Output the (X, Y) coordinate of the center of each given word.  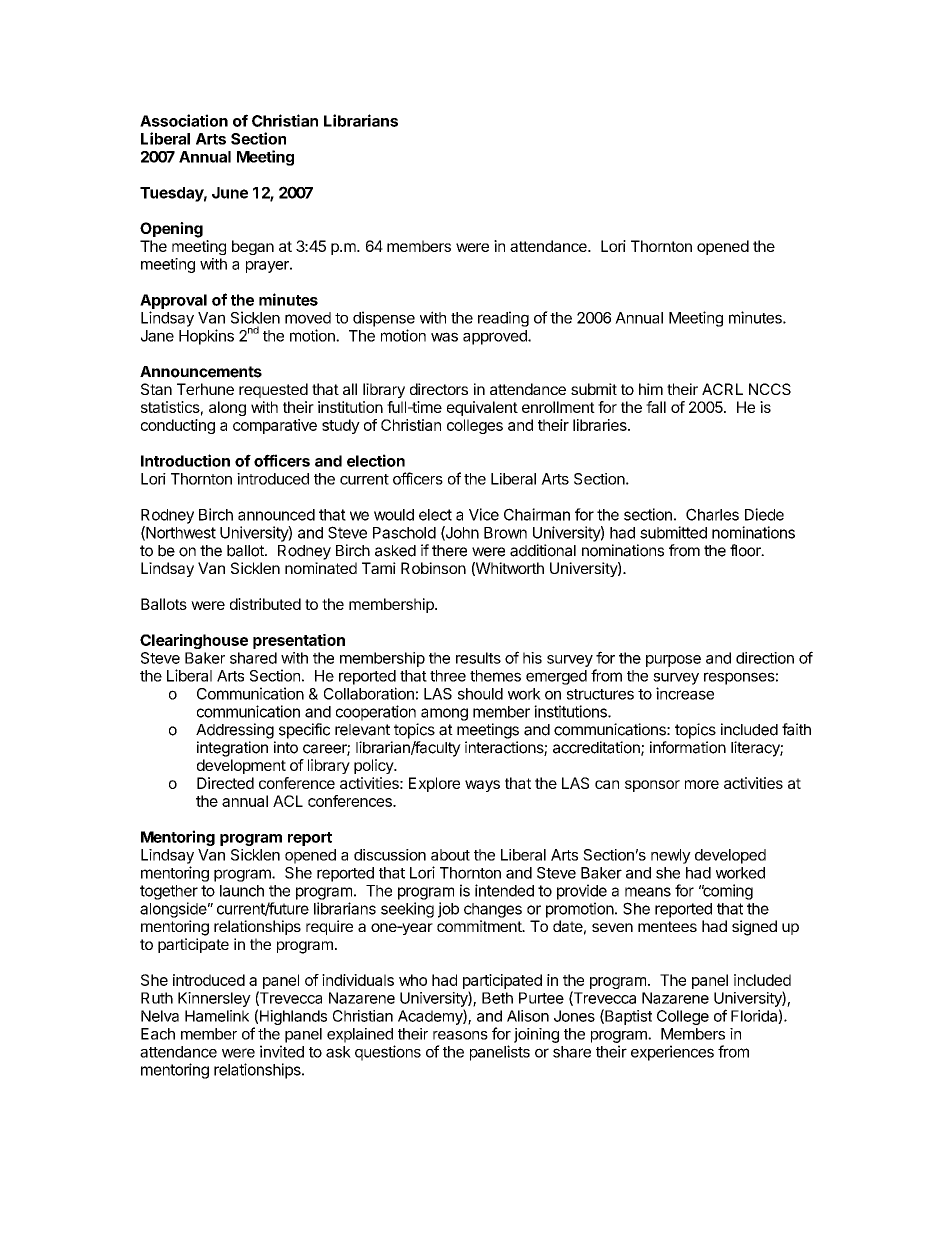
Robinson (433, 568)
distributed (265, 604)
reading (503, 319)
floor (746, 550)
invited (282, 1051)
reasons (460, 1035)
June (230, 193)
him (651, 389)
